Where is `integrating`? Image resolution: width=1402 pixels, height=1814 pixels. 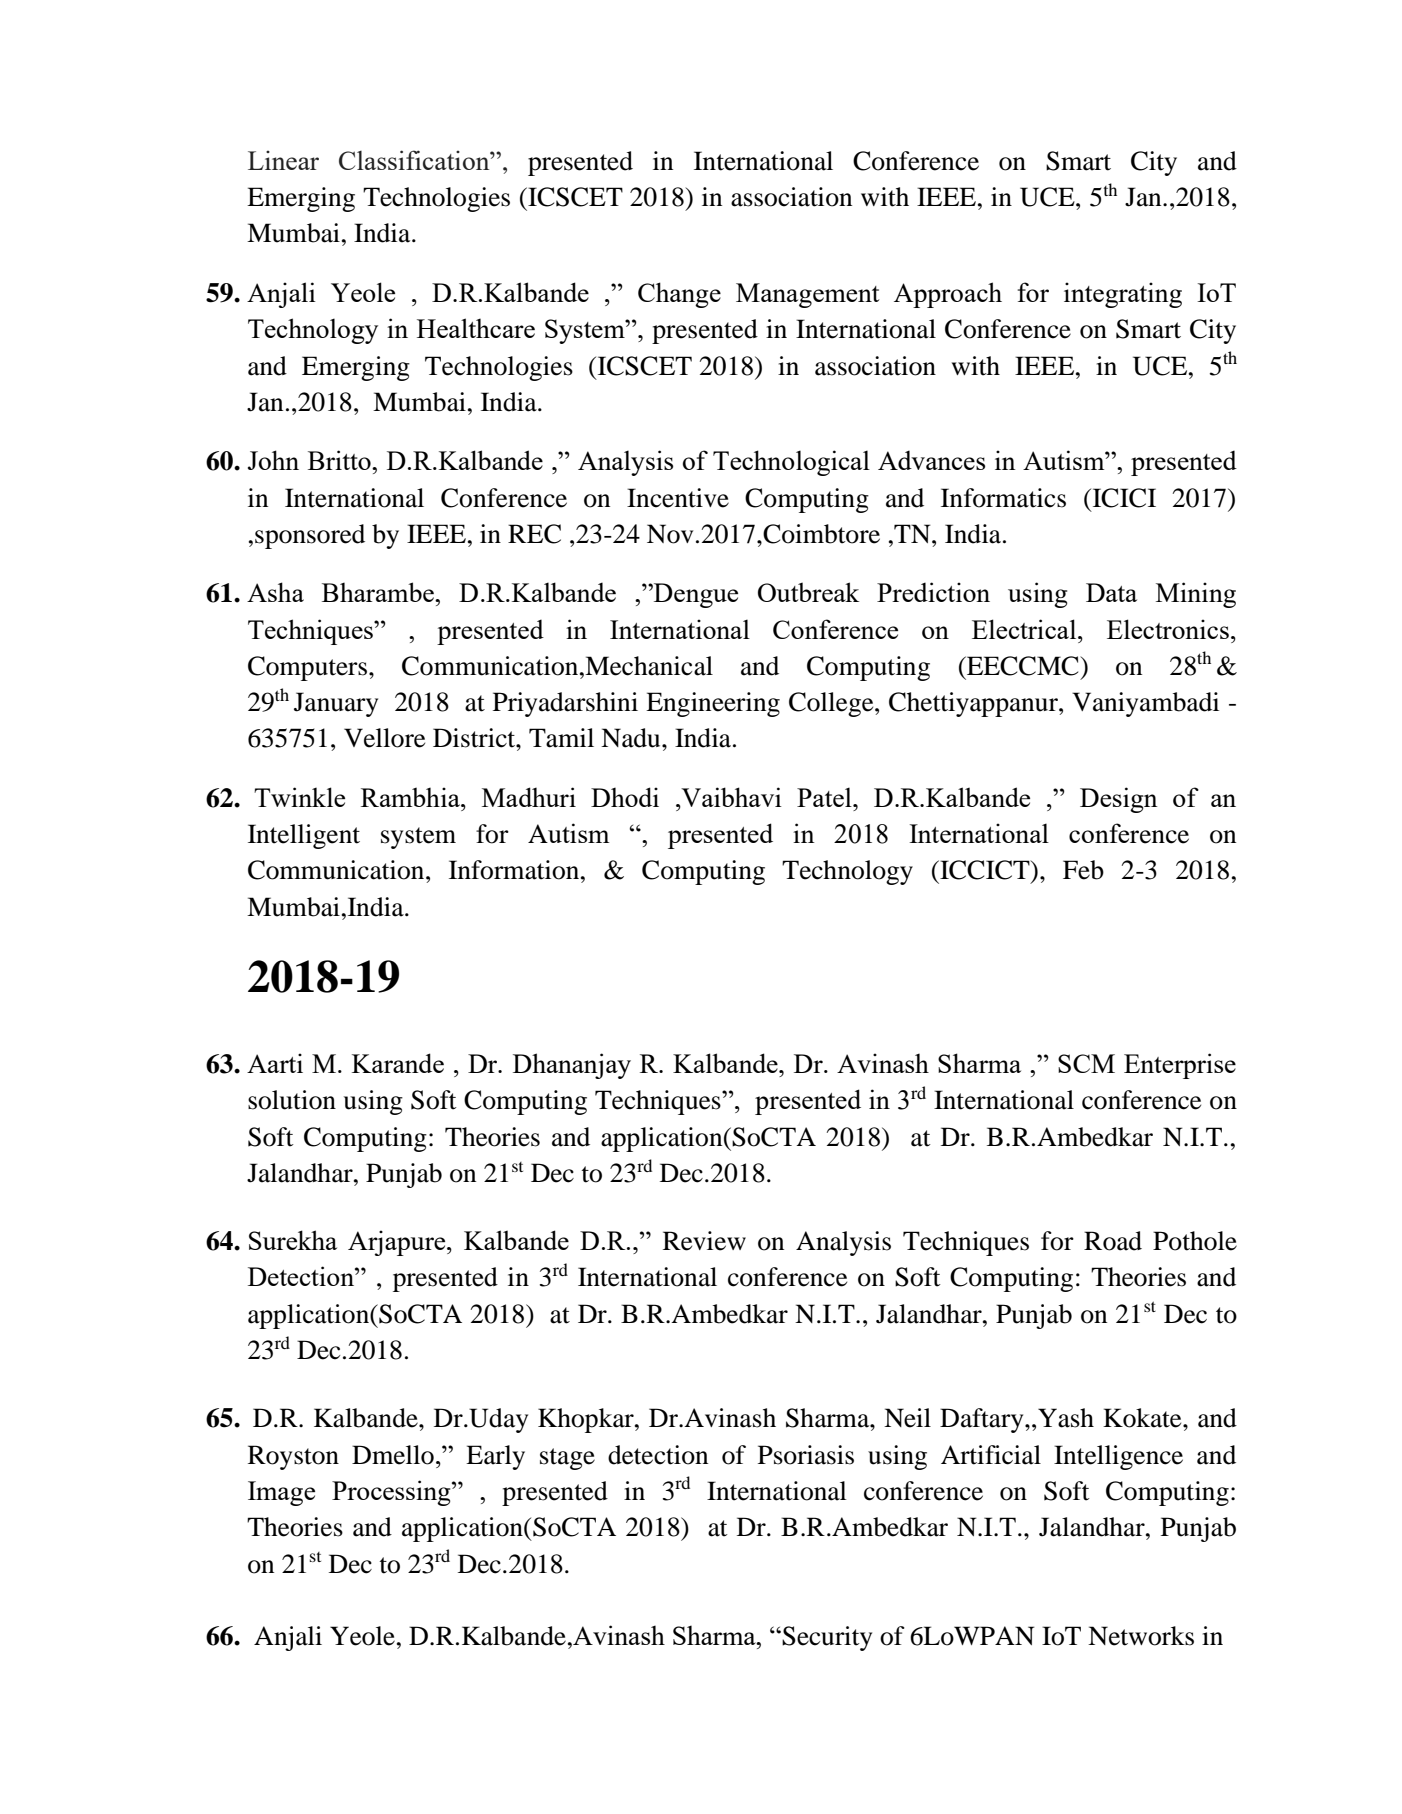
integrating is located at coordinates (1123, 295).
